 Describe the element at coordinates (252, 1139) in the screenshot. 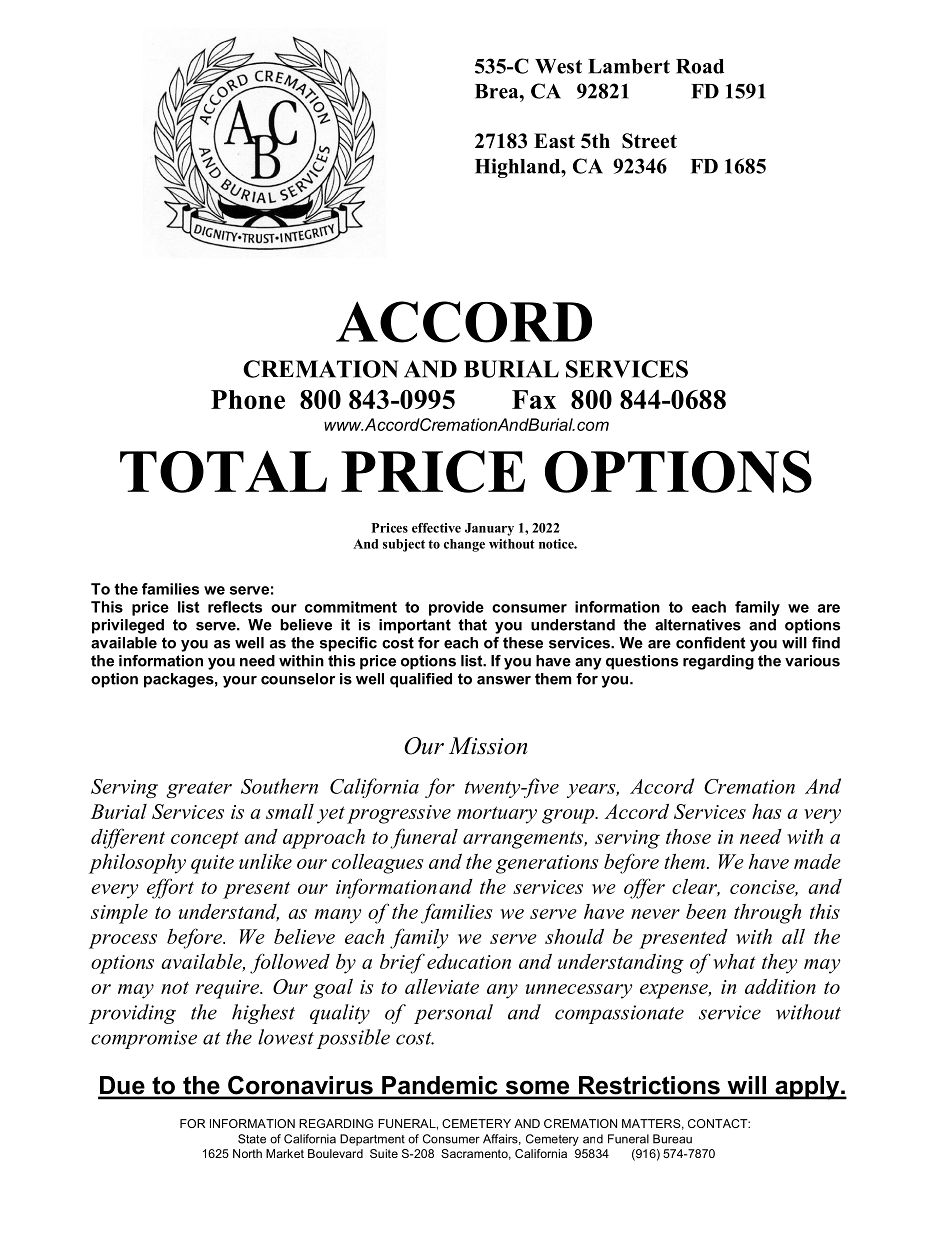

I see `State` at that location.
